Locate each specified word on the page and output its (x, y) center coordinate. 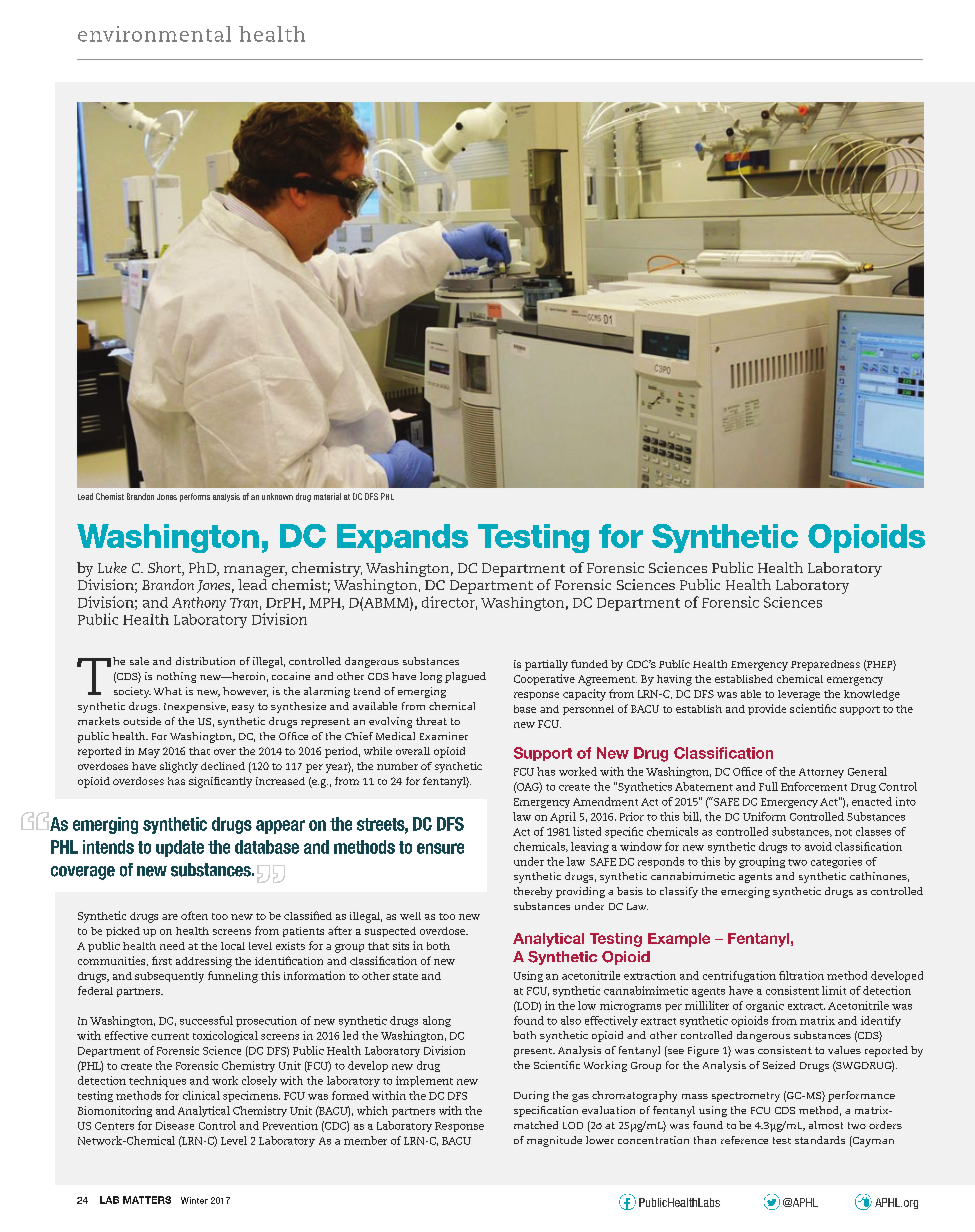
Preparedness (825, 665)
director (449, 603)
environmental (154, 34)
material (327, 496)
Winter (194, 1200)
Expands (402, 538)
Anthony (199, 604)
